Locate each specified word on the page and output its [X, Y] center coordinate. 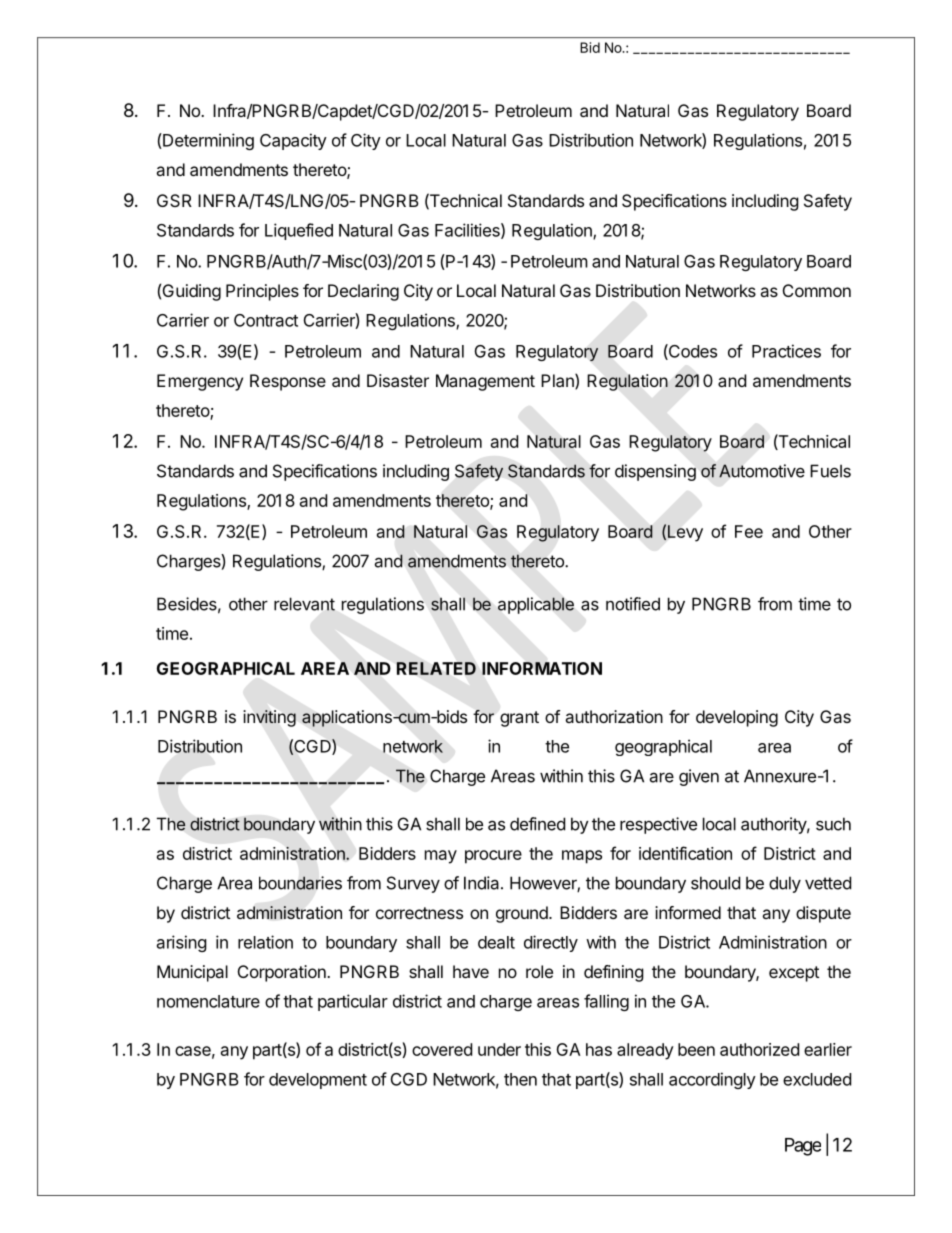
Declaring [363, 292]
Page [803, 1147]
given [699, 777]
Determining [207, 141]
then [520, 1079]
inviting [270, 718]
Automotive [762, 471]
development [318, 1081]
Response [288, 382]
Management [485, 382]
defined [537, 824]
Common [817, 290]
